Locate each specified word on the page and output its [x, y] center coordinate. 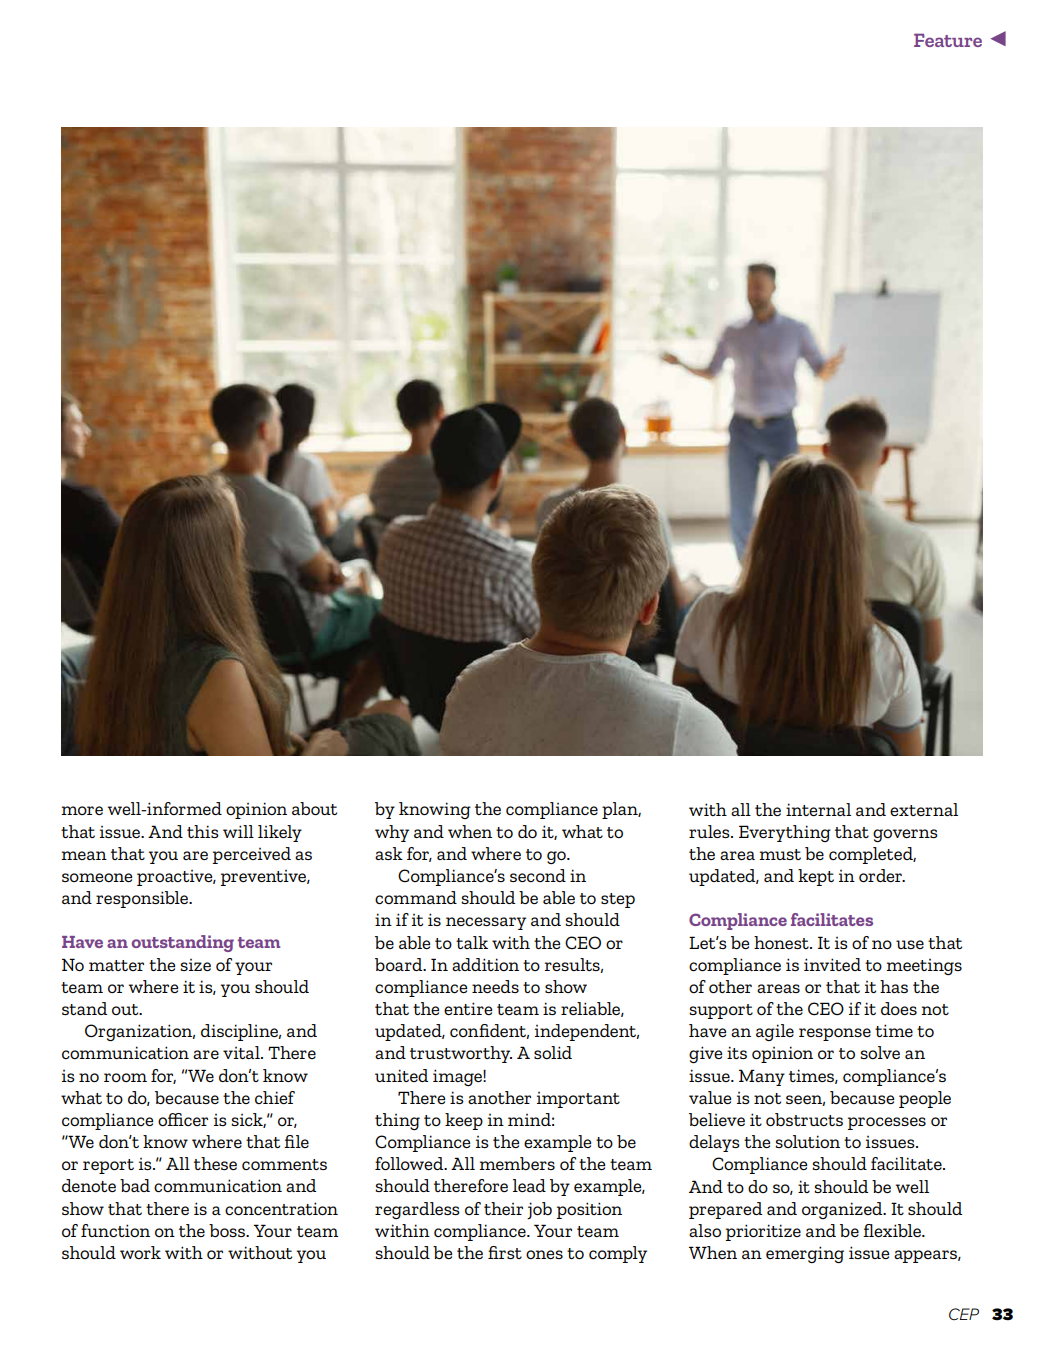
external [924, 809]
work [140, 1252]
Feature [948, 40]
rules [710, 831]
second [538, 875]
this [203, 831]
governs [905, 835]
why [392, 833]
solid [553, 1052]
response [835, 1034]
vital [242, 1052]
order [882, 875]
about [314, 808]
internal [818, 809]
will [238, 831]
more [82, 810]
